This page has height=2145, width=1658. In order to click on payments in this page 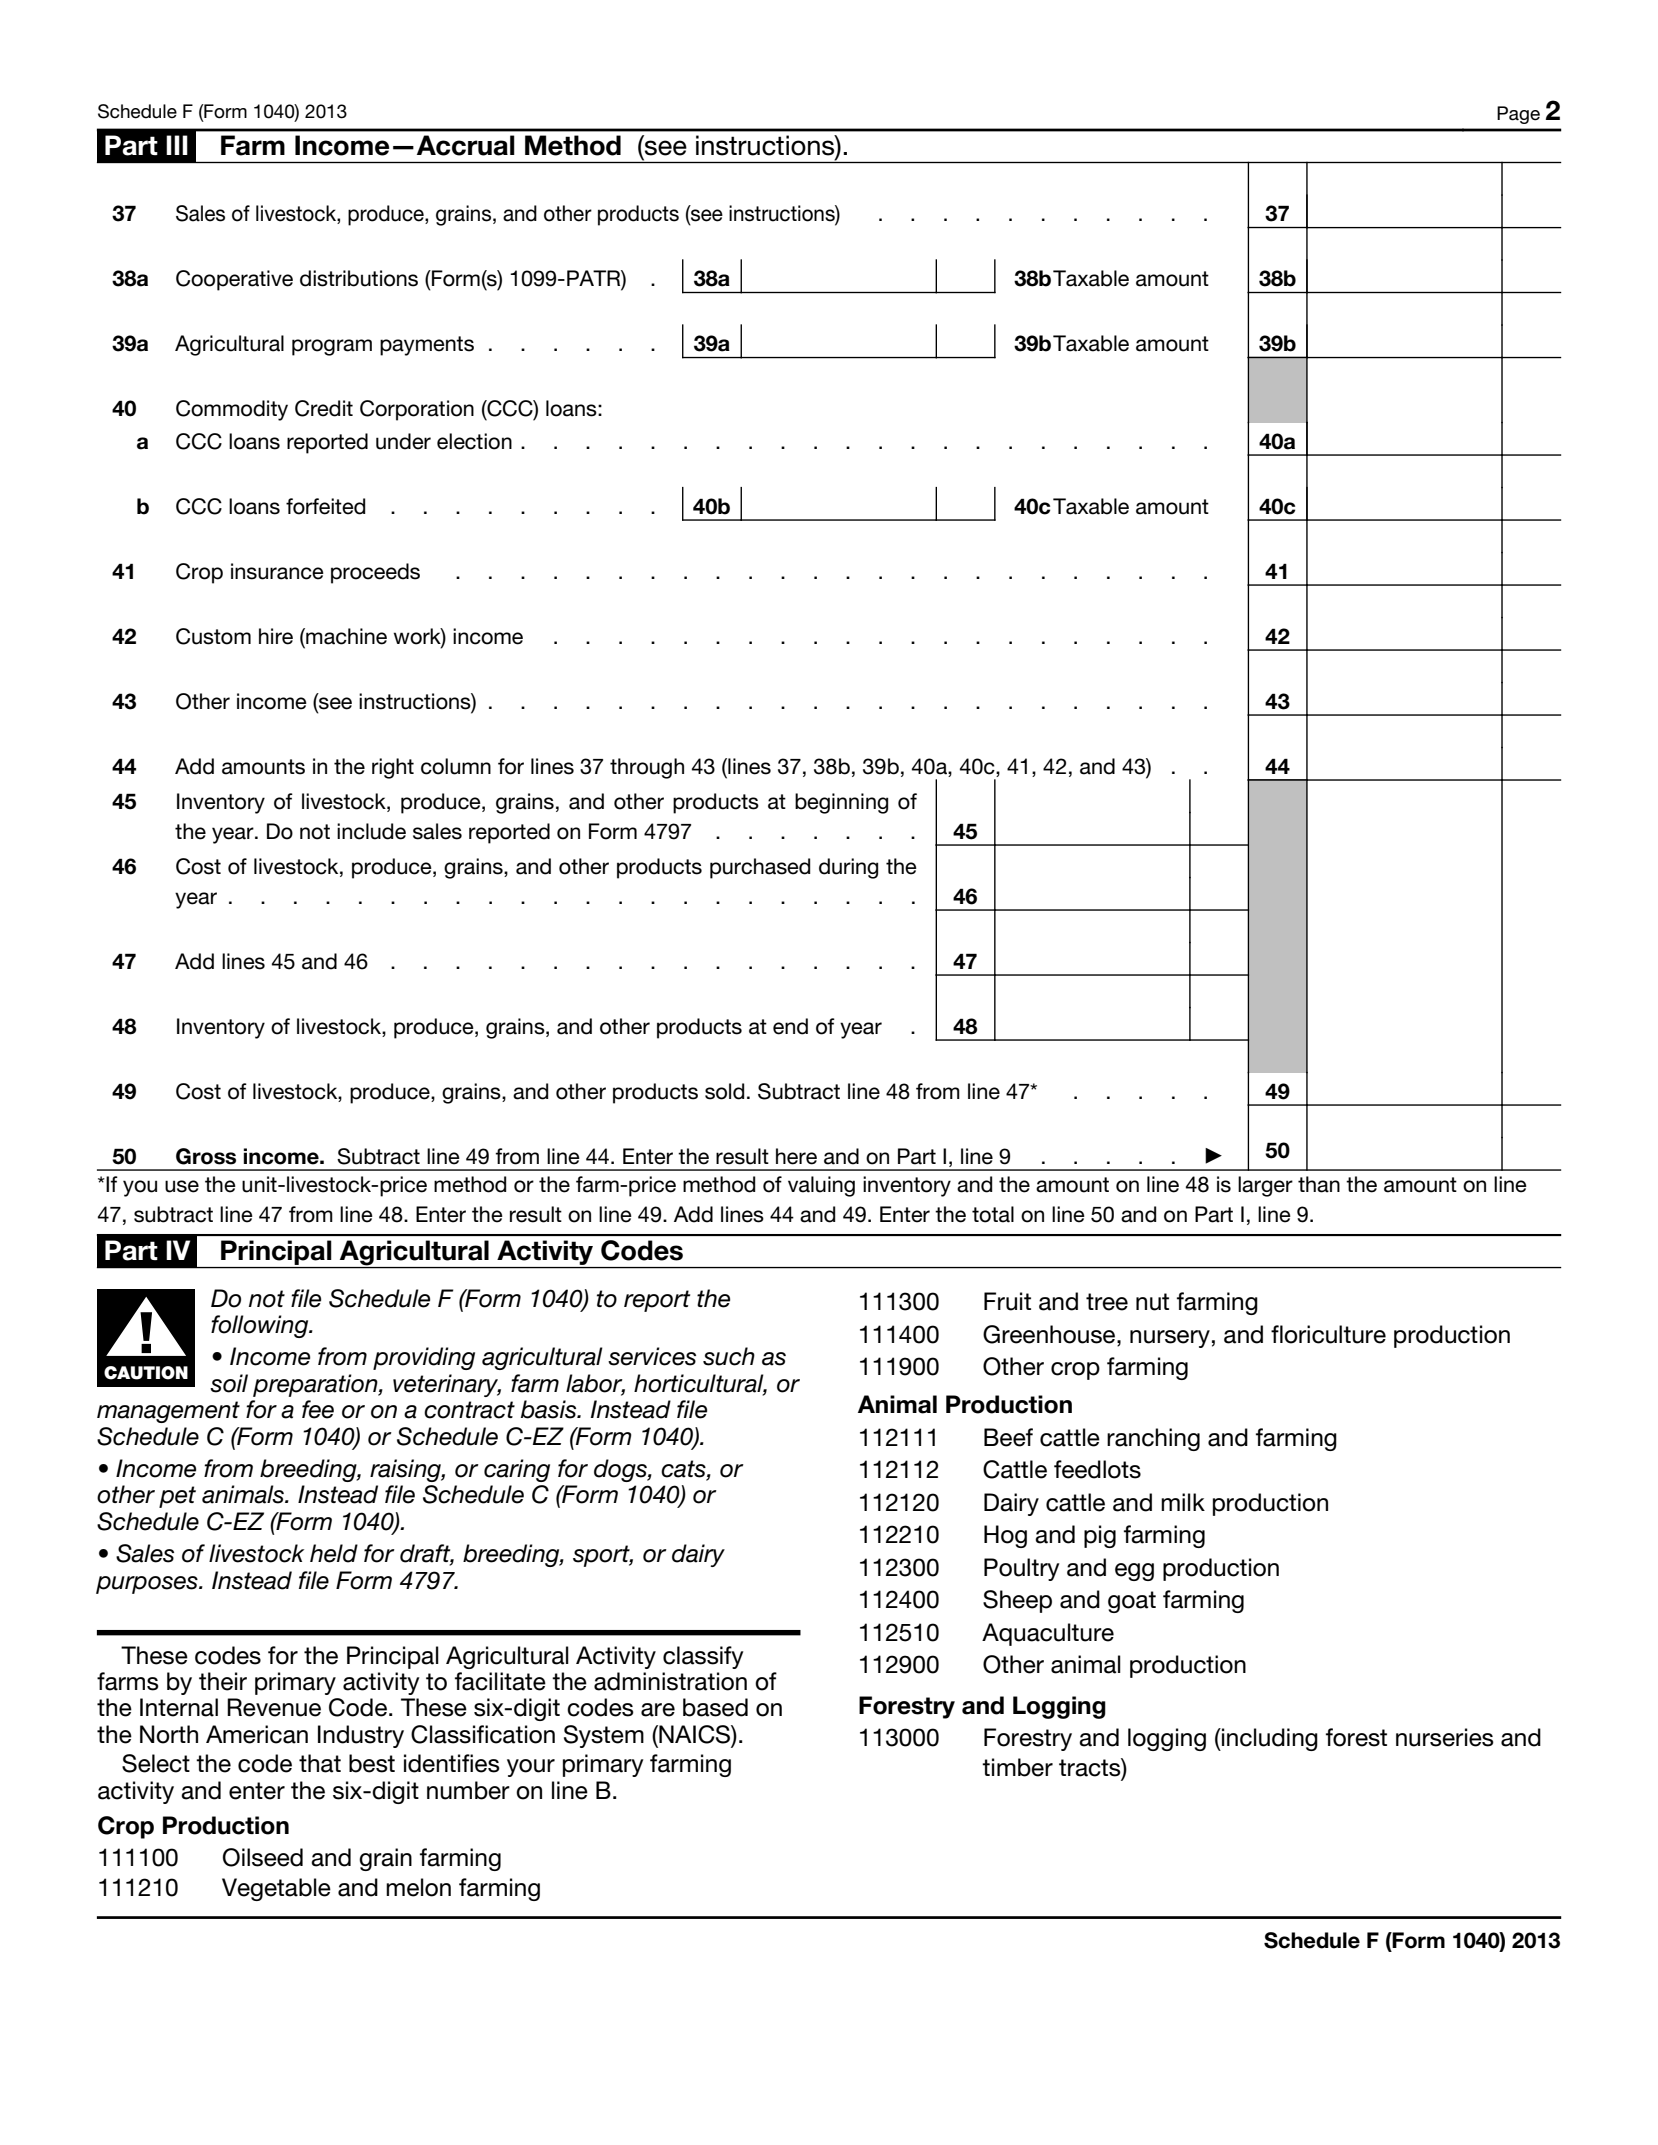, I will do `click(427, 346)`.
